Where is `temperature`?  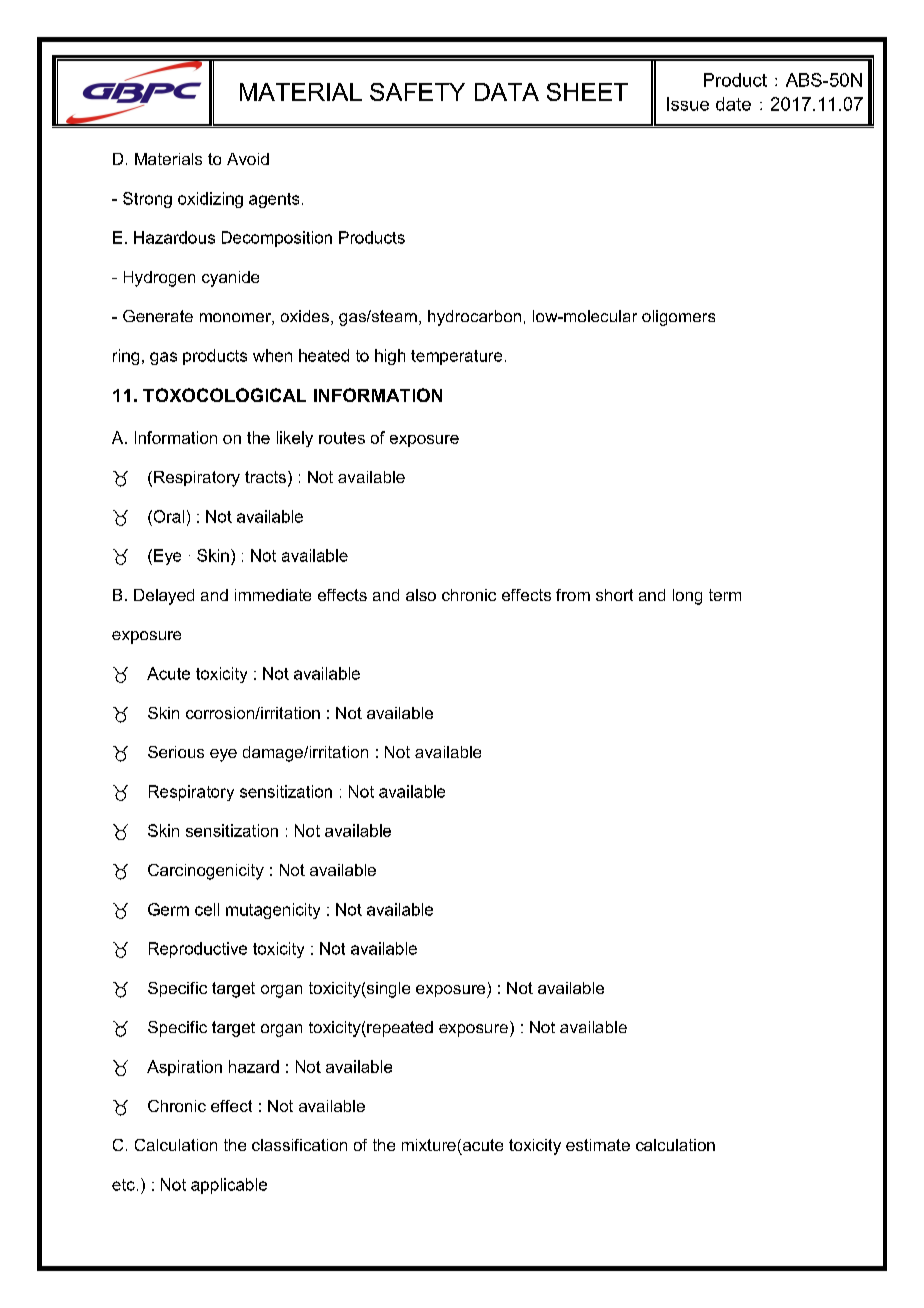
temperature is located at coordinates (456, 357).
